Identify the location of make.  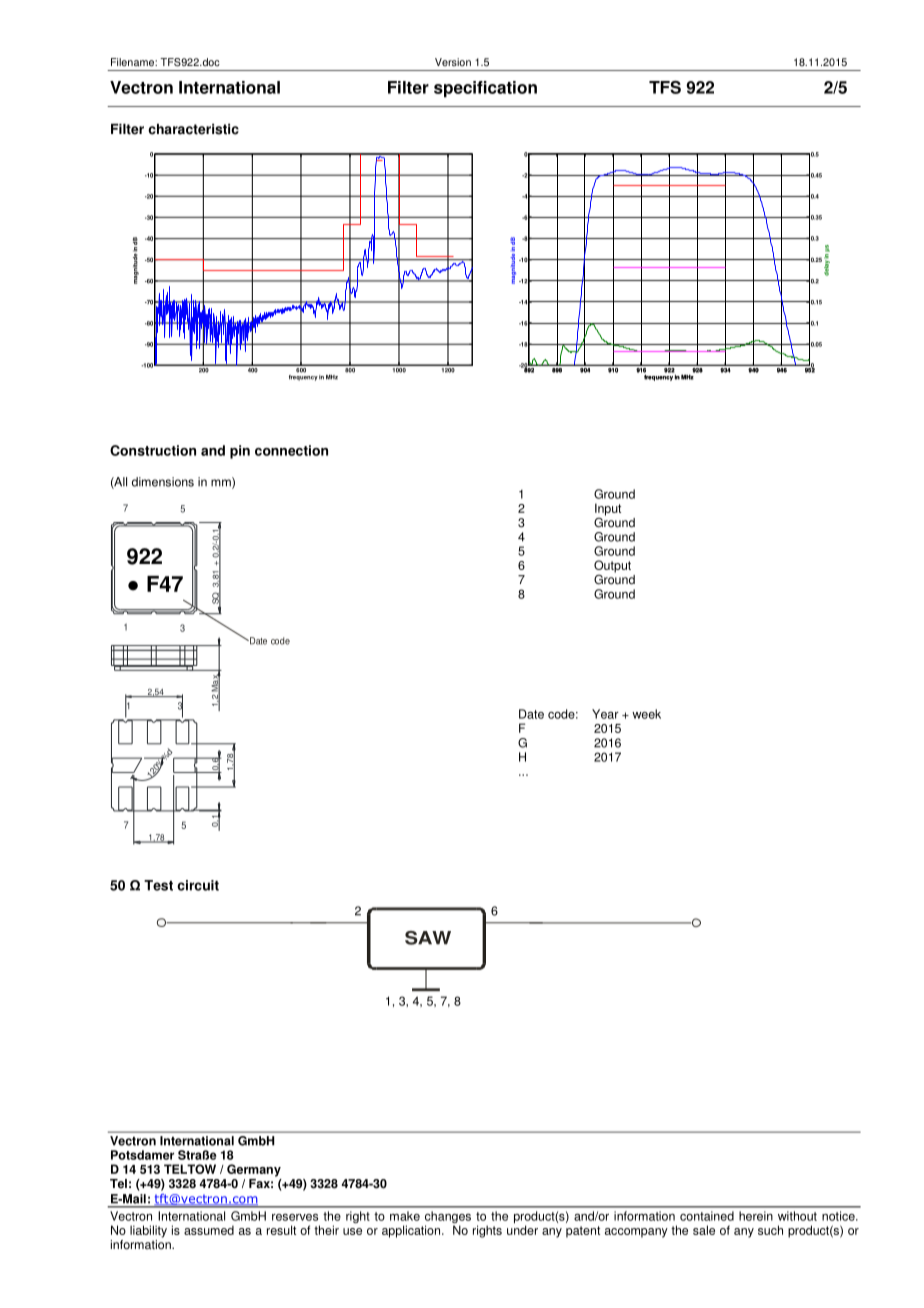
(405, 1216).
